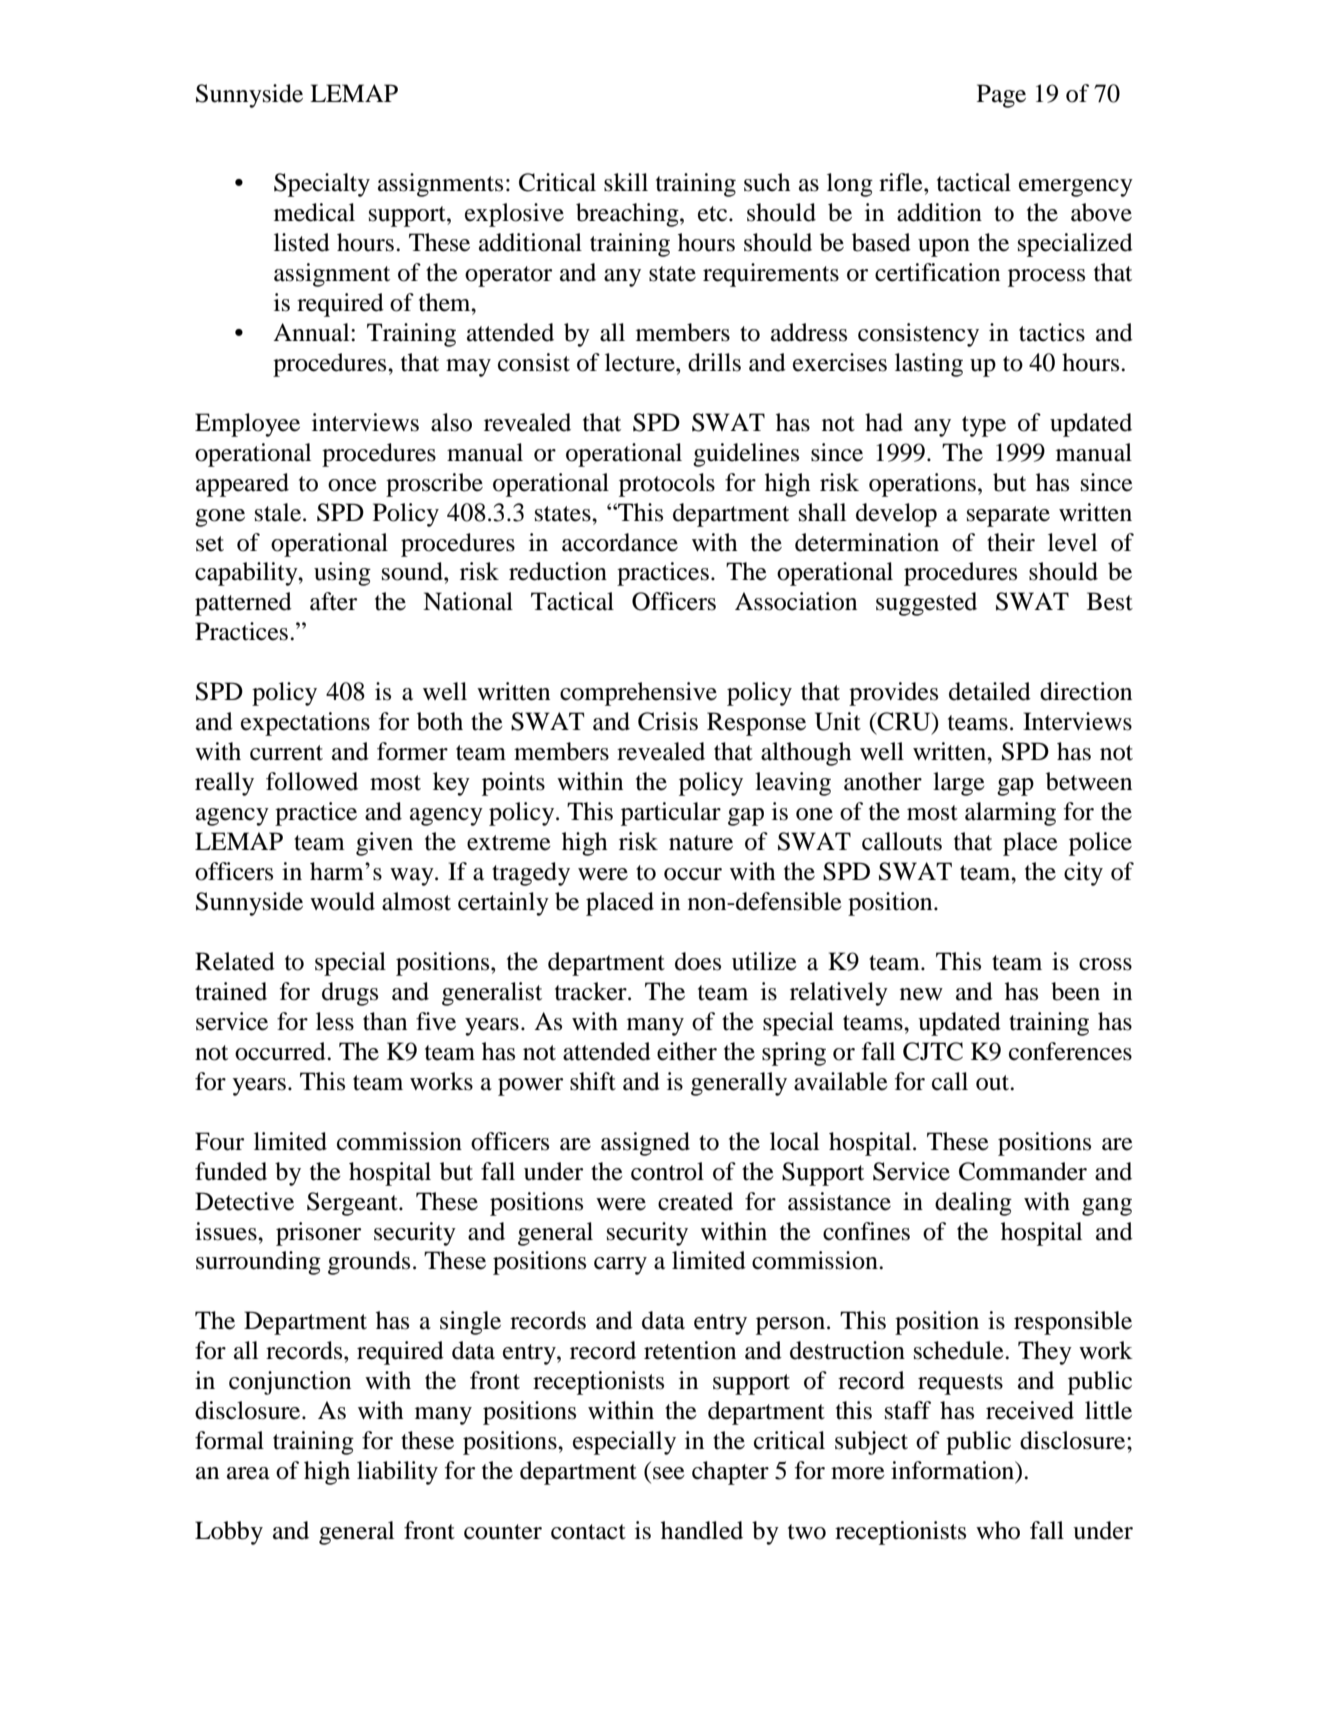 The width and height of the screenshot is (1328, 1718). I want to click on Page, so click(1001, 96).
